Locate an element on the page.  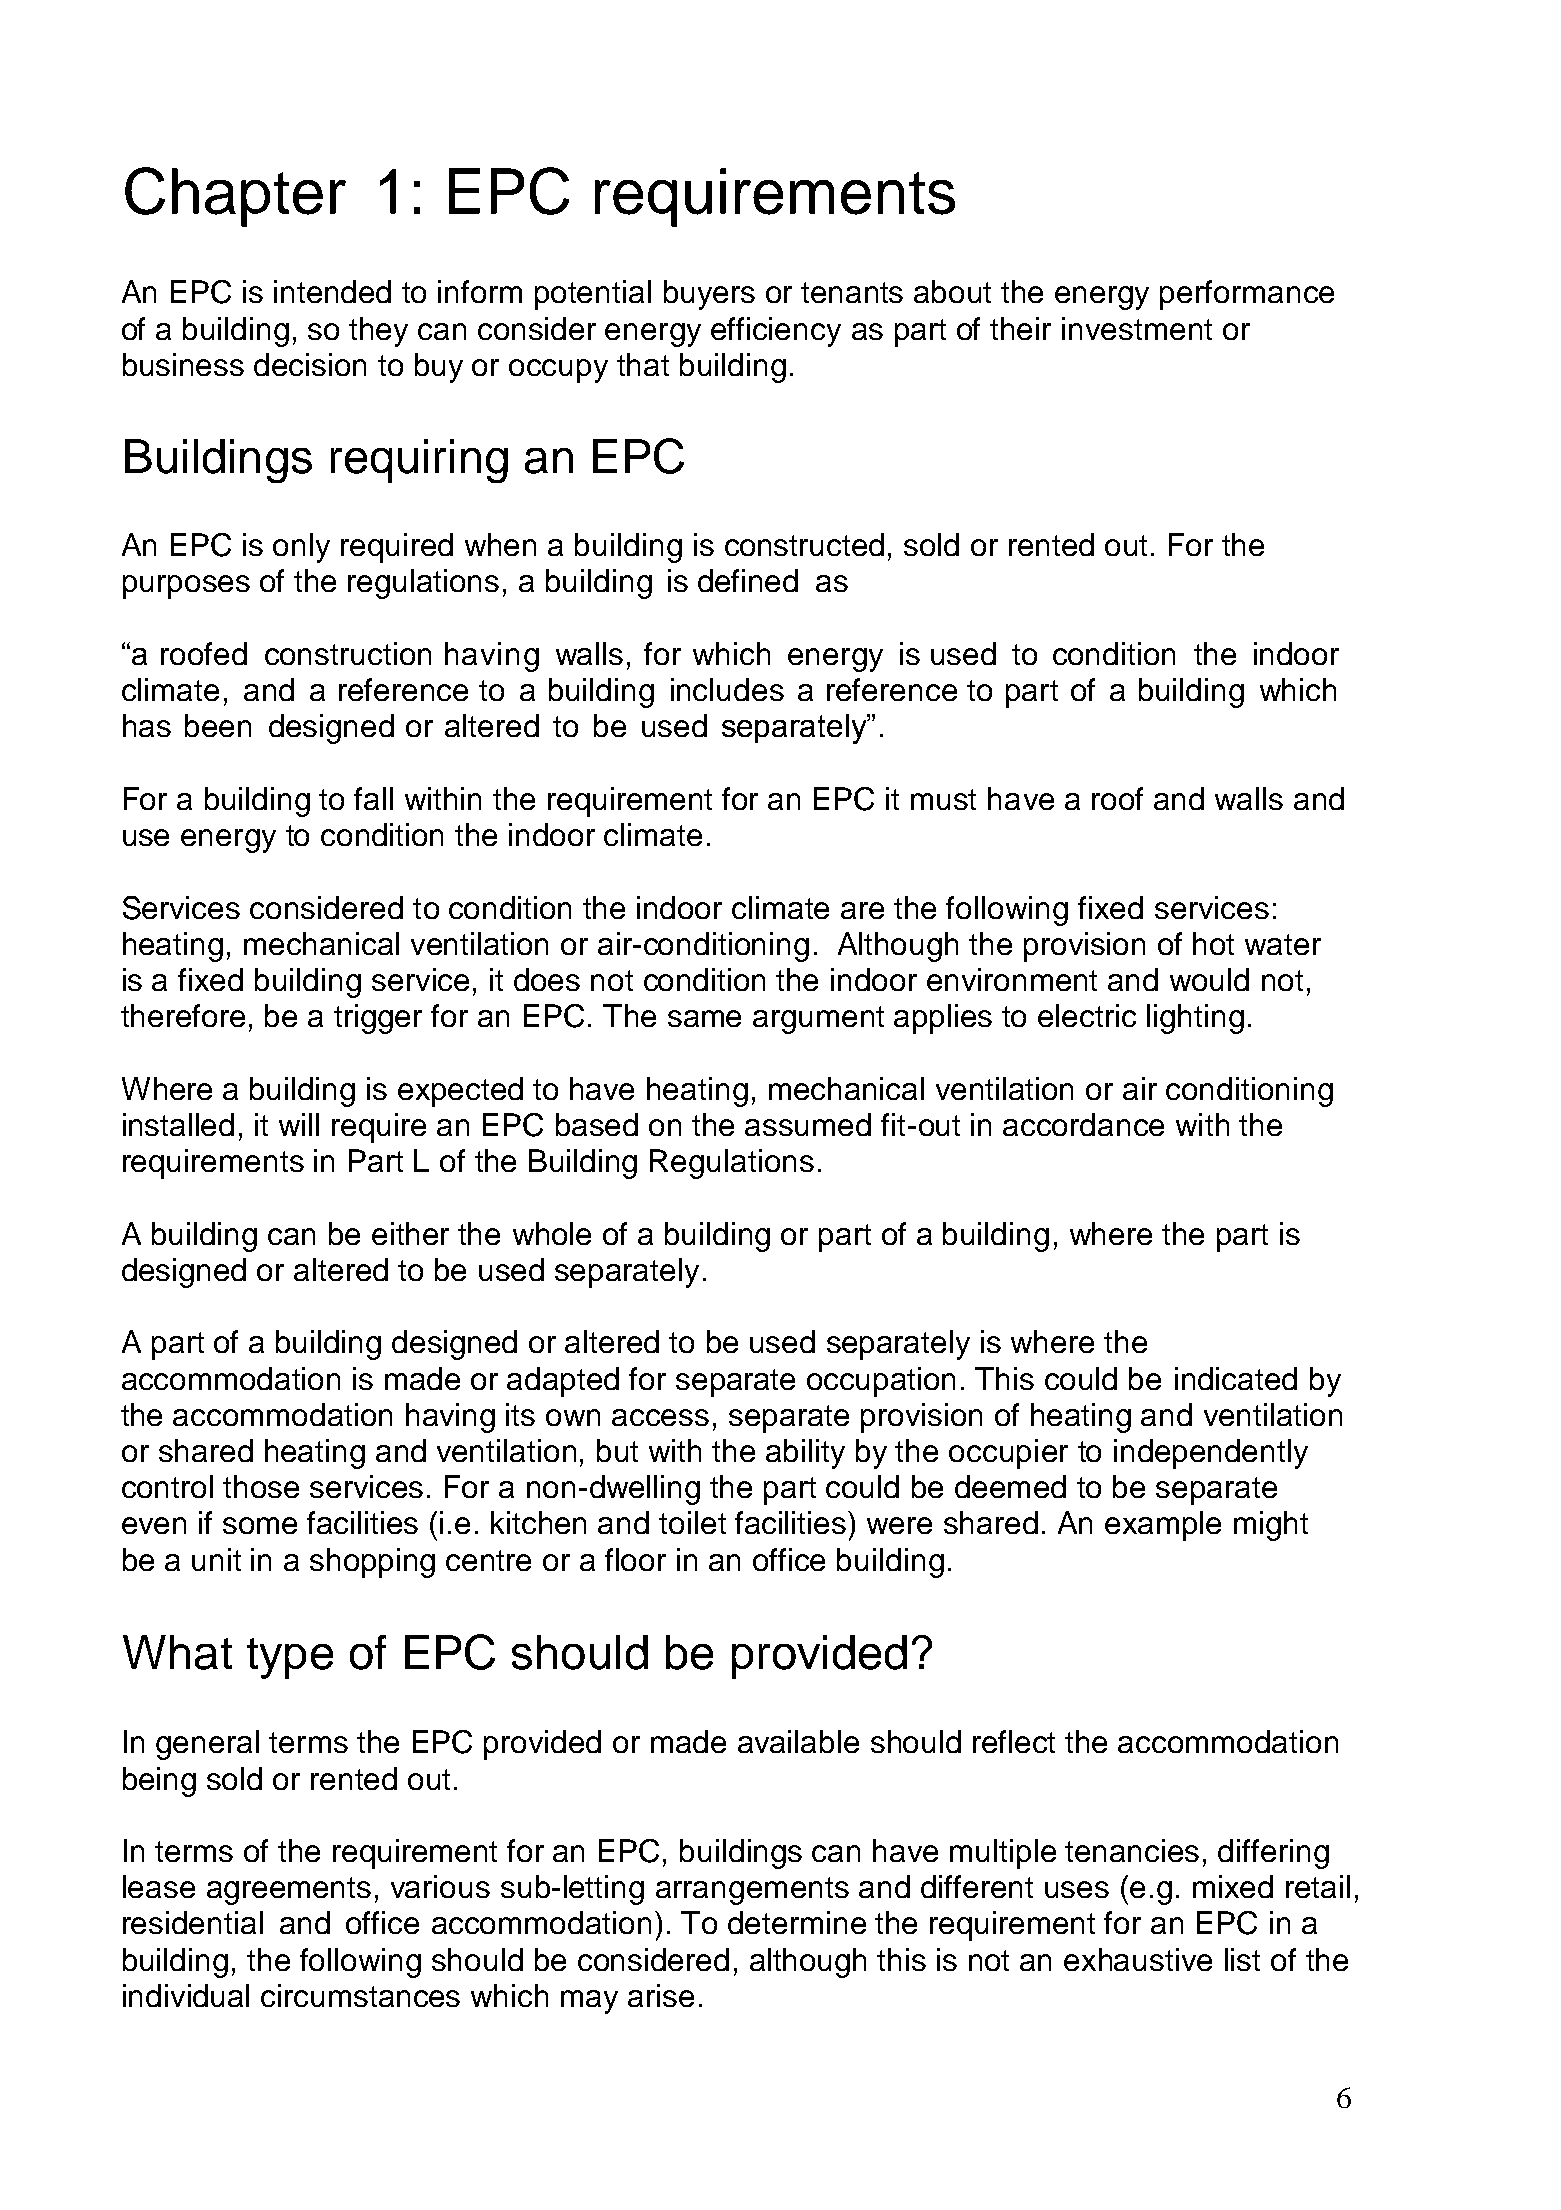
determine is located at coordinates (797, 1922).
